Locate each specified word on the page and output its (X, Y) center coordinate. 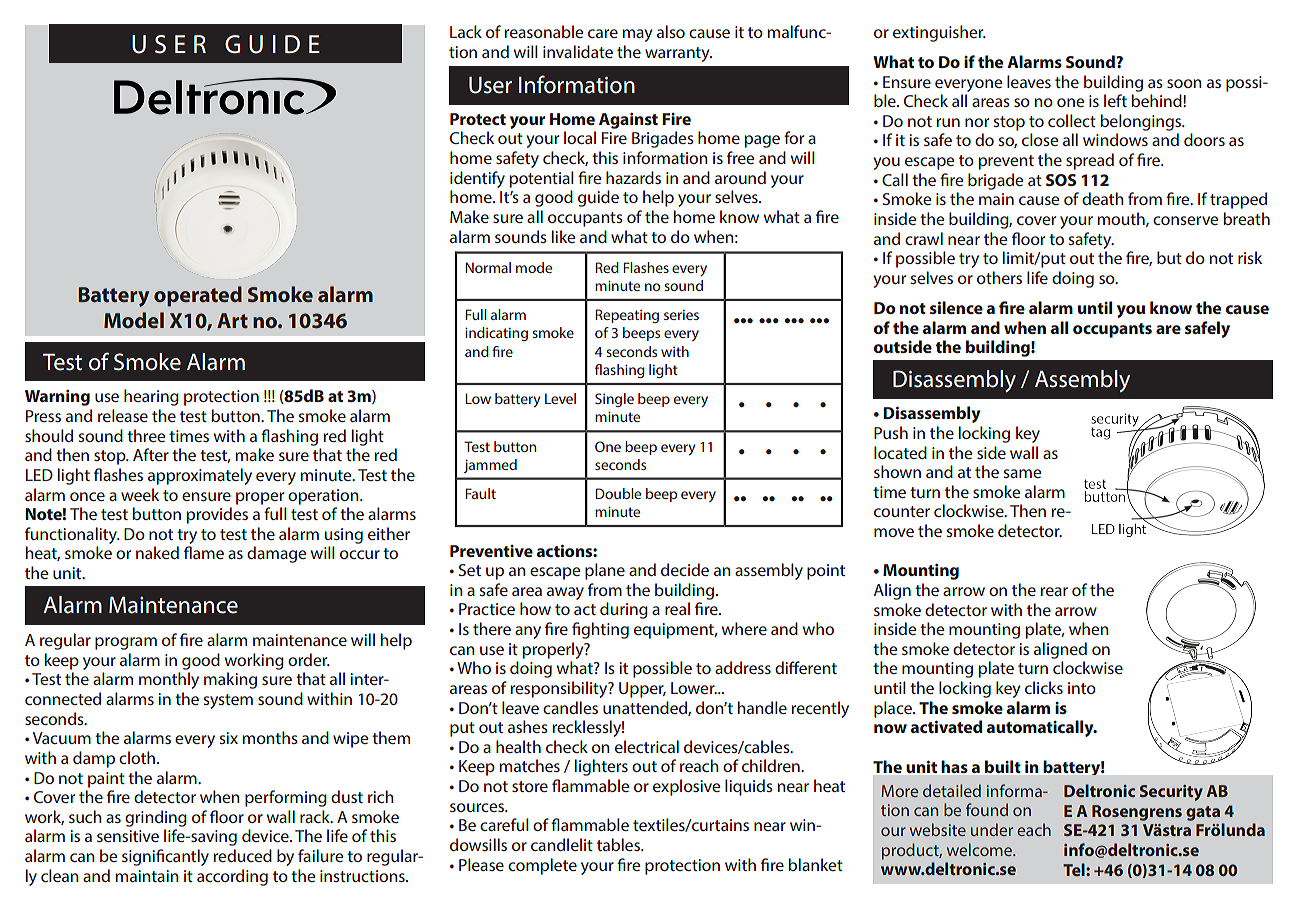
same (1022, 473)
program (126, 643)
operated (198, 296)
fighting (600, 630)
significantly (165, 857)
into (1082, 688)
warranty (678, 54)
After (151, 454)
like (563, 236)
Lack (466, 31)
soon (1184, 83)
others (999, 277)
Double (618, 493)
